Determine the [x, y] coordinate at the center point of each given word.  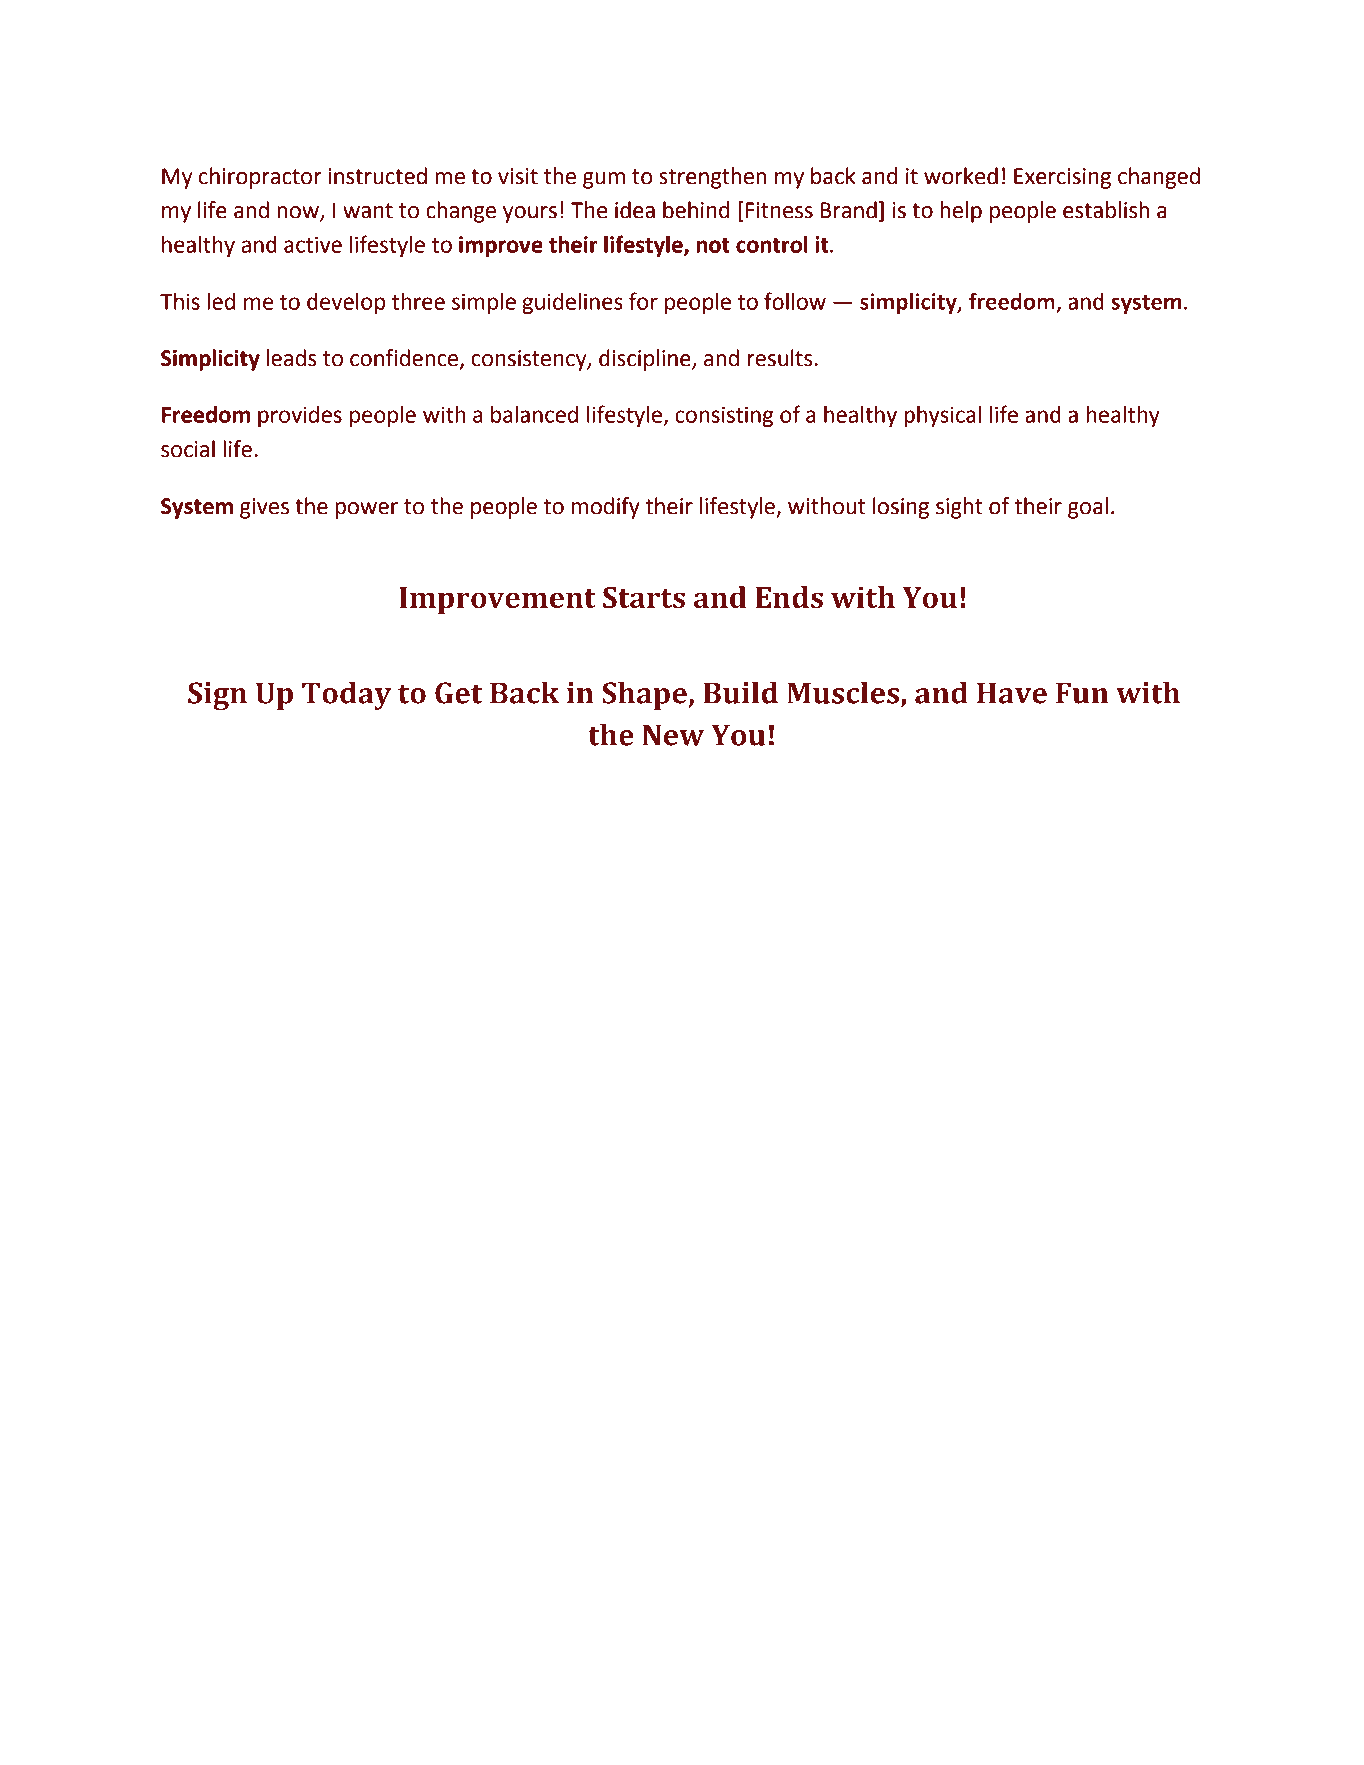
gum [604, 180]
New [673, 735]
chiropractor [260, 178]
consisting [724, 416]
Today [346, 695]
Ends [789, 597]
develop [346, 303]
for [643, 301]
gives [264, 508]
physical [942, 416]
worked [961, 176]
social [188, 449]
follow [795, 301]
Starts [644, 597]
